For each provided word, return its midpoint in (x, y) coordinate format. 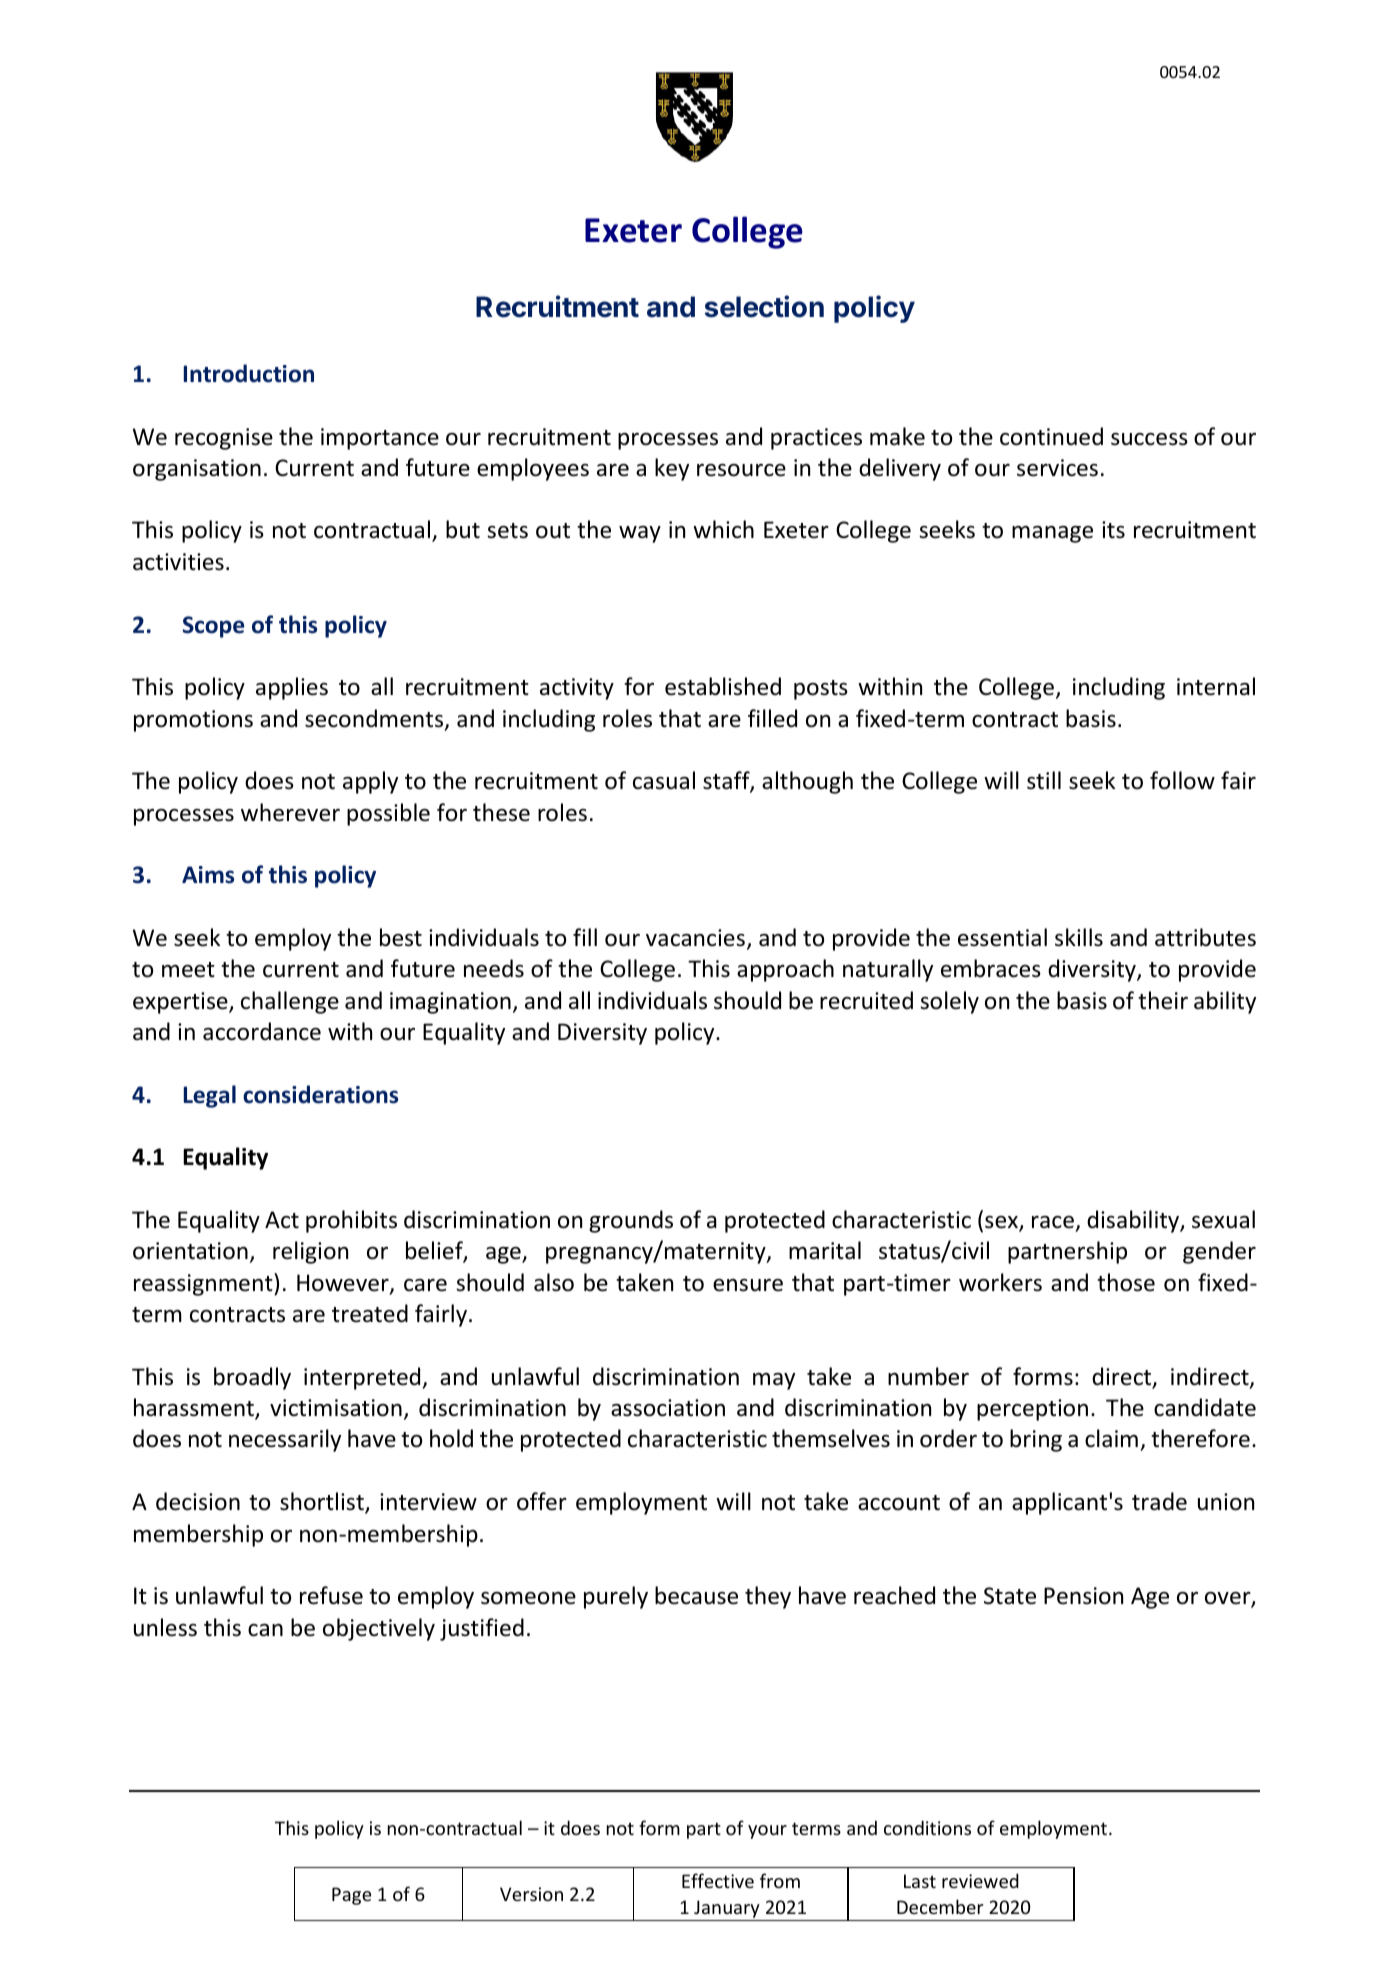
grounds (631, 1221)
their (1163, 1000)
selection (764, 306)
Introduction (249, 373)
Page (351, 1896)
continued (1051, 436)
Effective (718, 1880)
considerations (320, 1094)
